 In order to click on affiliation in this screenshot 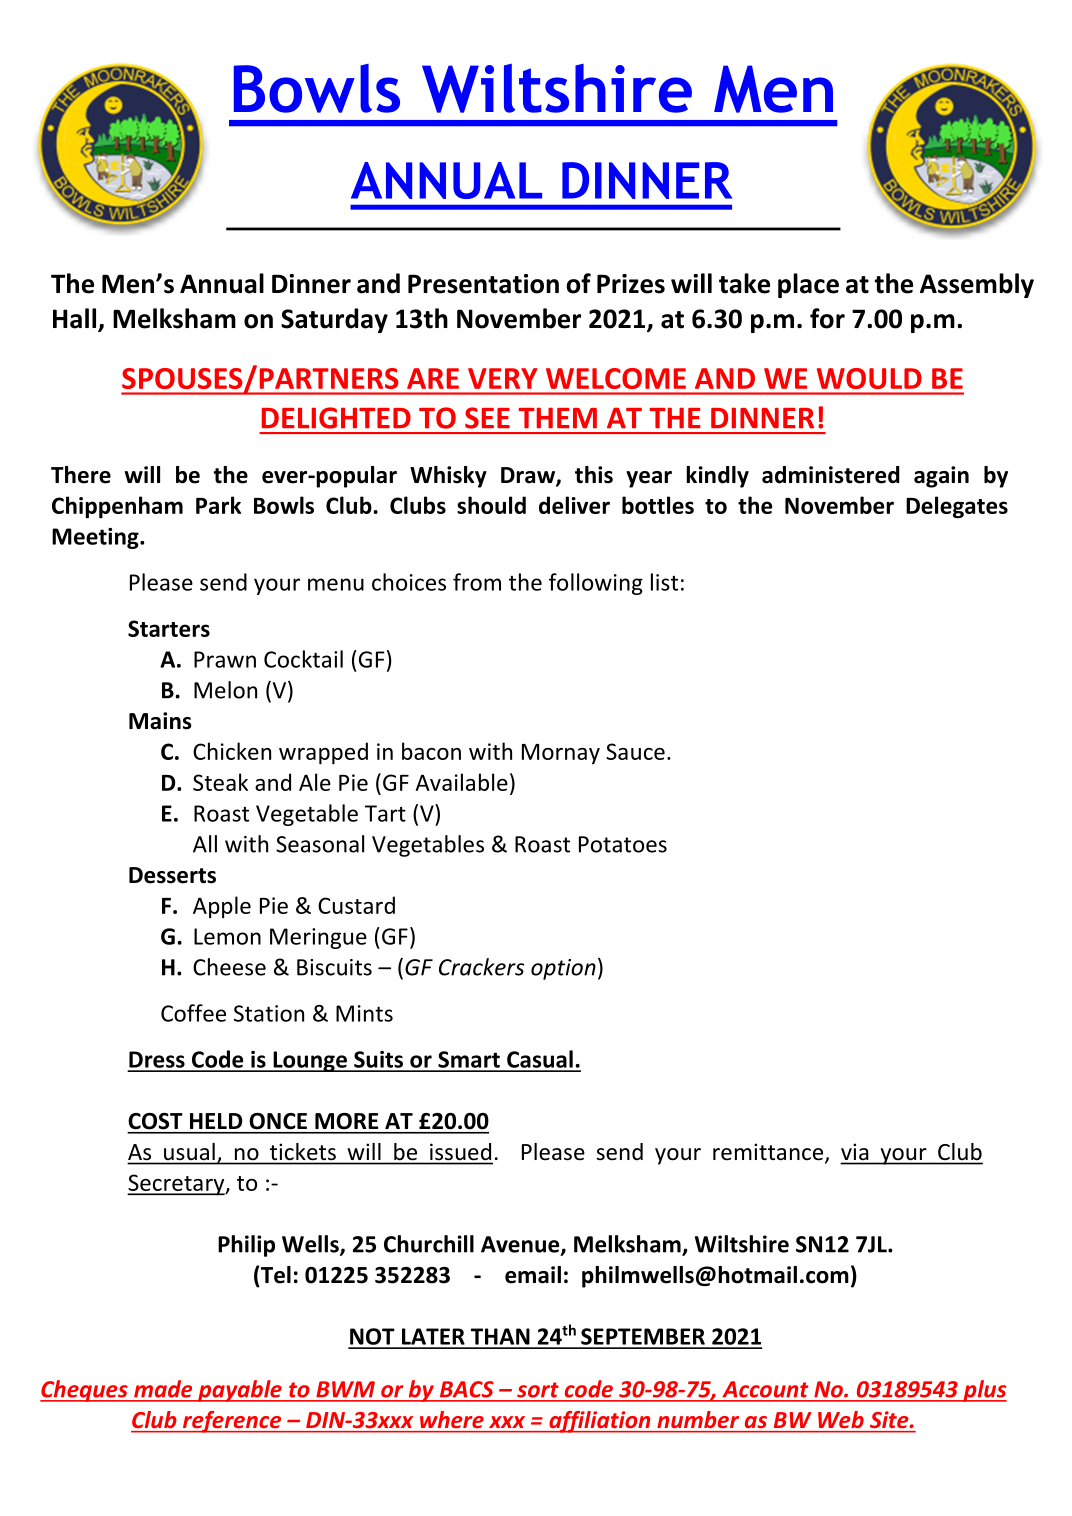, I will do `click(600, 1422)`.
